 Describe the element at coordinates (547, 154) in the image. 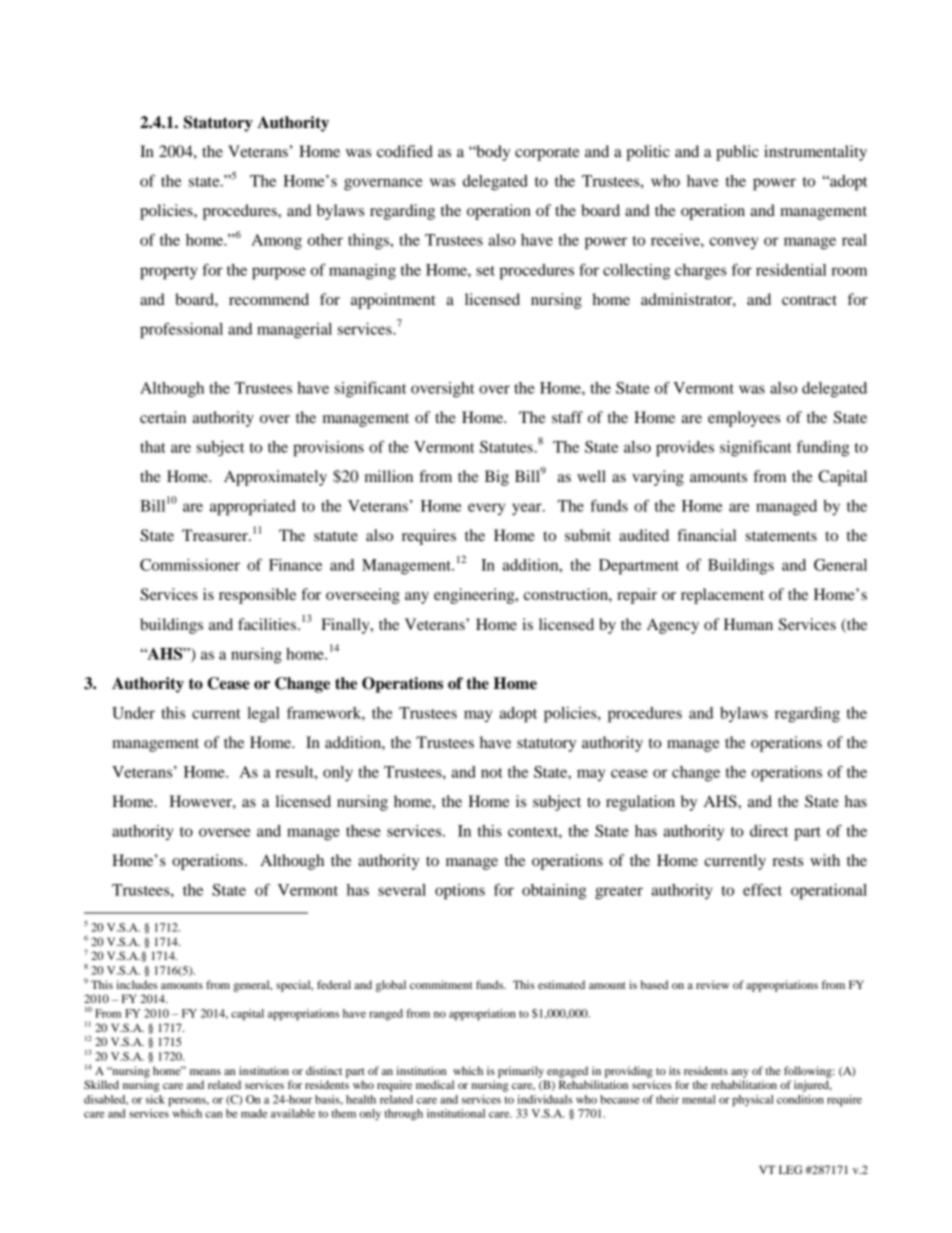

I see `corporate` at that location.
